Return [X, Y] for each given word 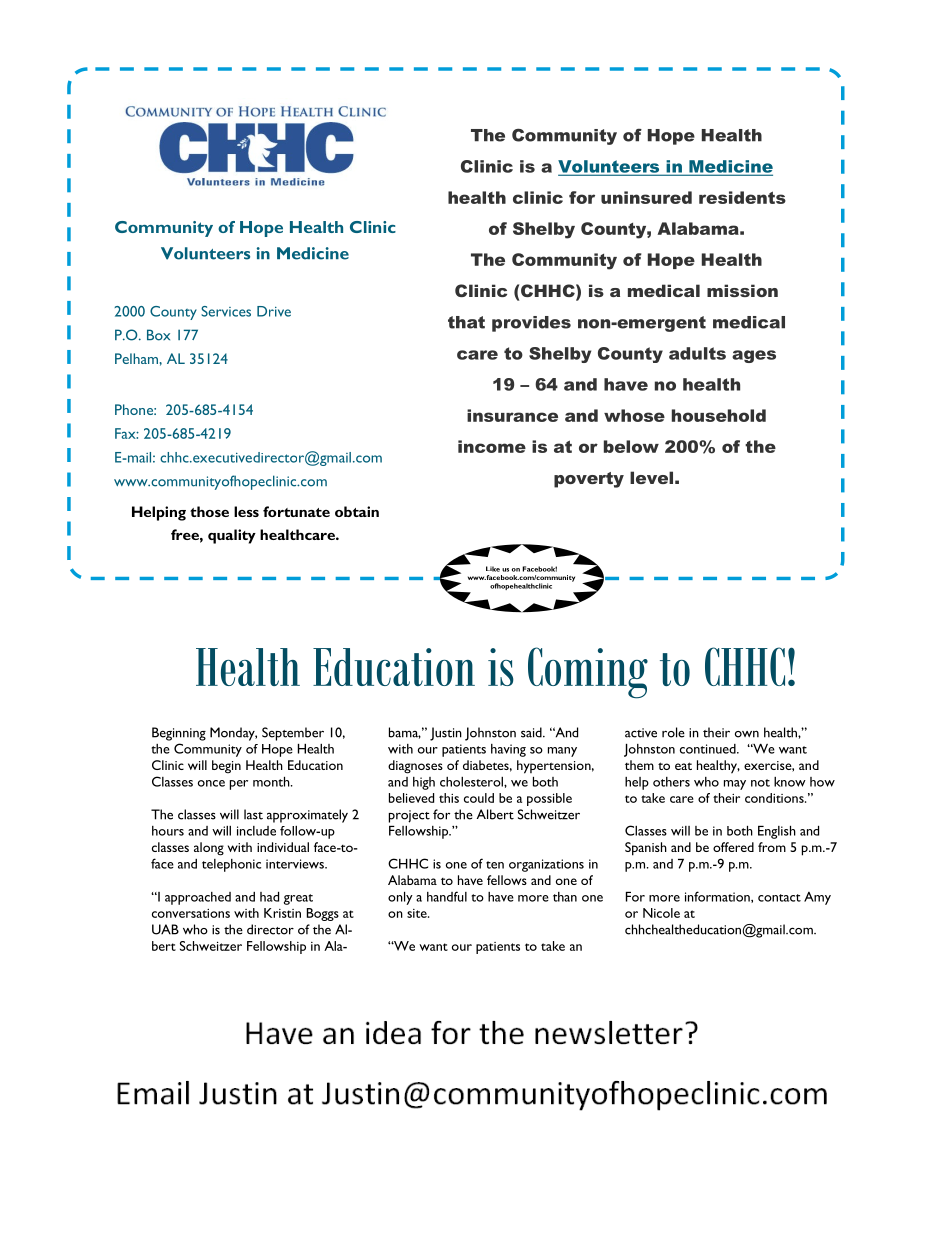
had [269, 897]
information [718, 897]
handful [447, 896]
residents [742, 197]
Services [226, 311]
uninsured [646, 197]
